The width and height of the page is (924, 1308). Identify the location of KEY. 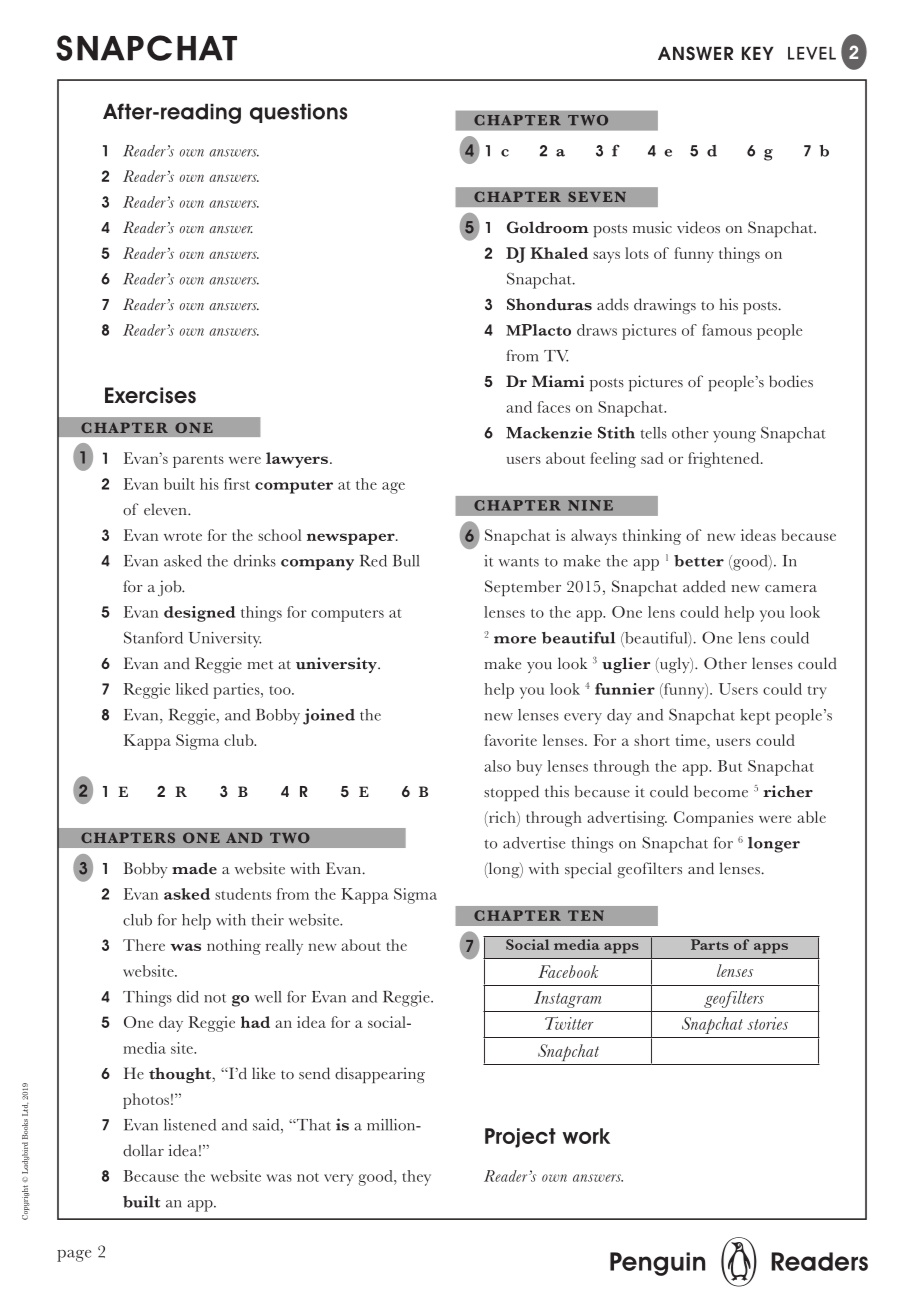
(758, 53).
